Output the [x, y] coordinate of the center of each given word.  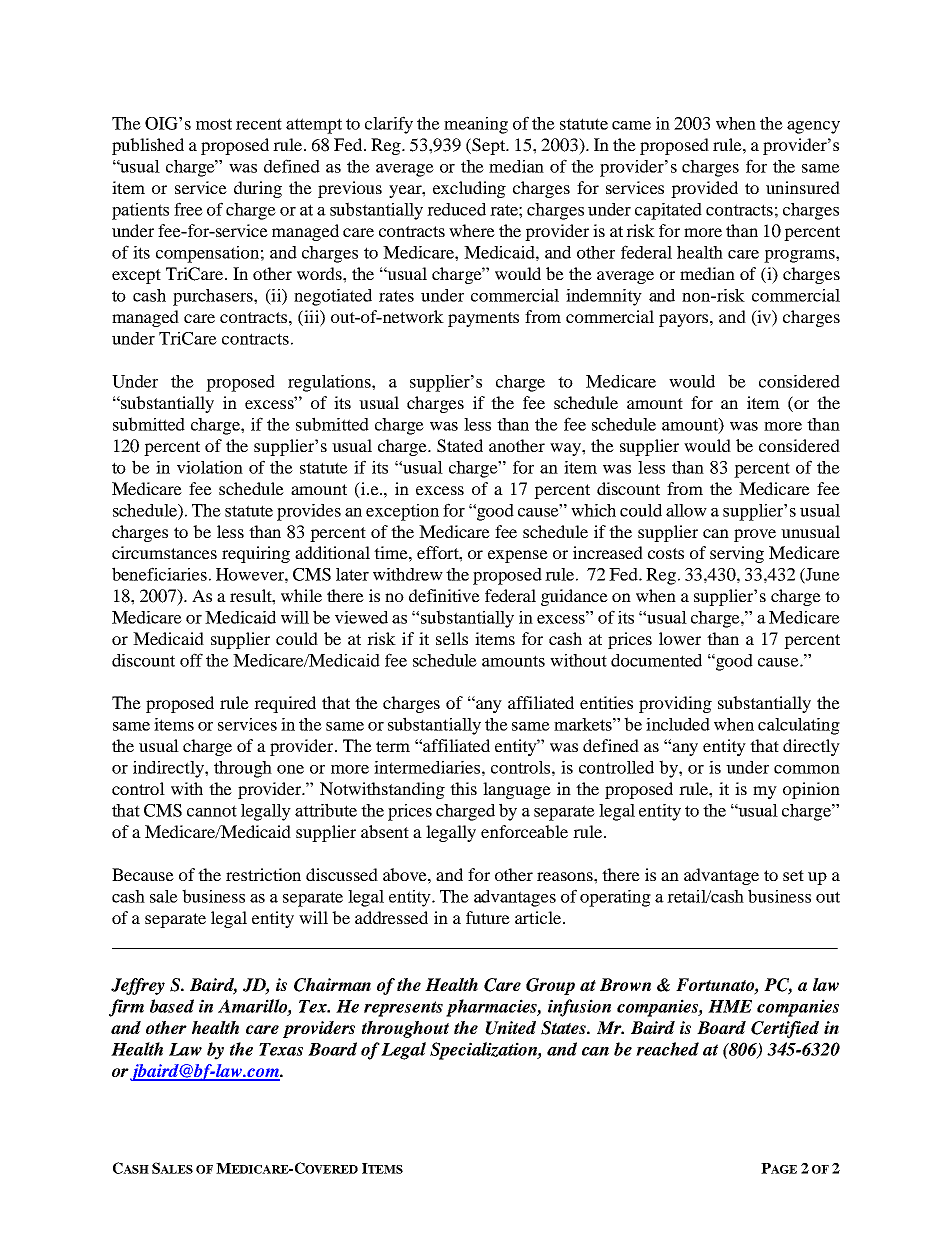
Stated [460, 446]
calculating [799, 726]
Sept [489, 146]
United [510, 1028]
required [285, 704]
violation [210, 467]
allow [686, 510]
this [463, 788]
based [172, 1006]
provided [704, 189]
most [214, 124]
